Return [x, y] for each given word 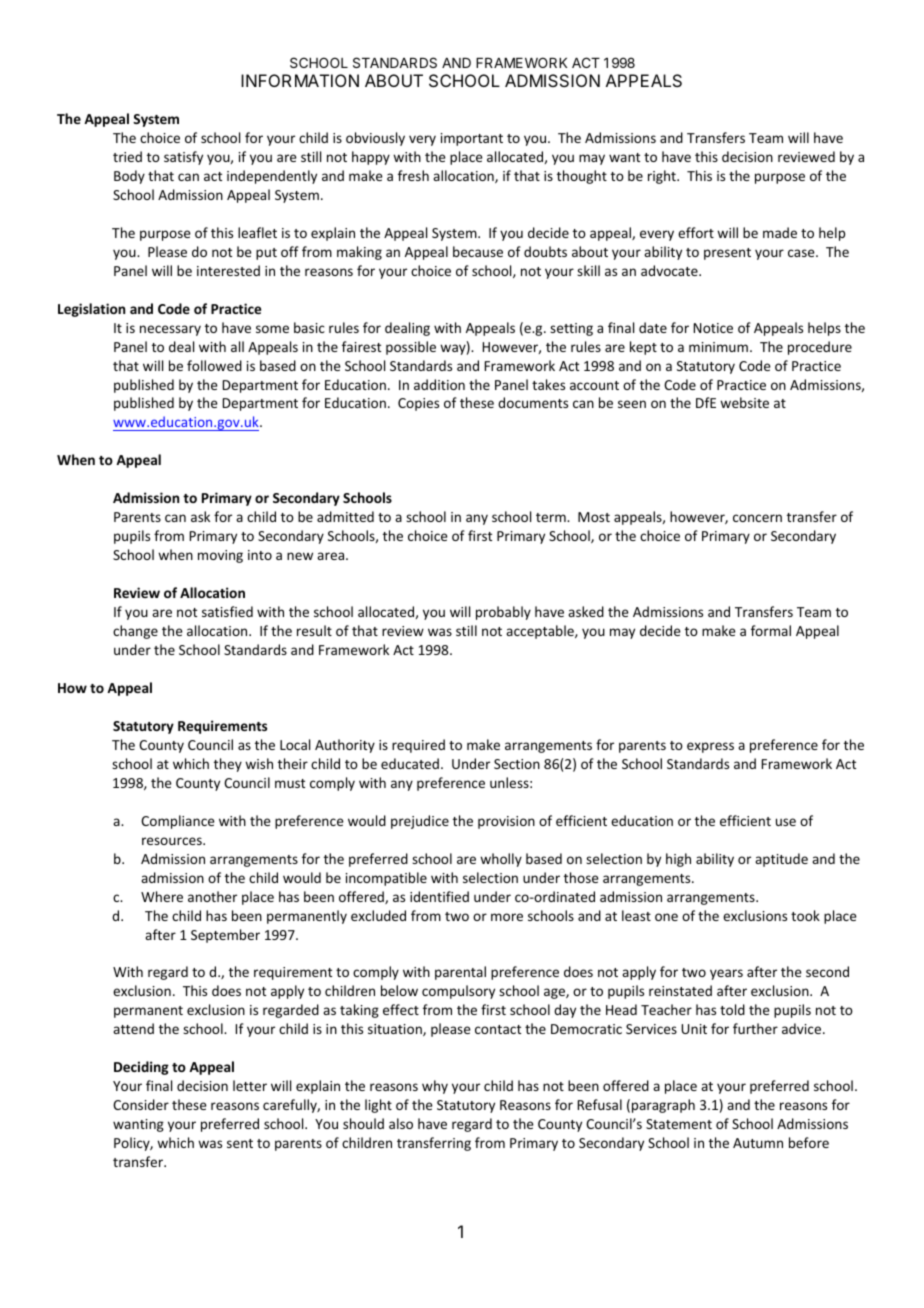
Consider [141, 1104]
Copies [418, 404]
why [435, 1087]
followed [214, 365]
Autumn [758, 1143]
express [710, 747]
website [744, 402]
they [228, 765]
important [472, 139]
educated [410, 763]
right [663, 177]
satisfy [183, 158]
